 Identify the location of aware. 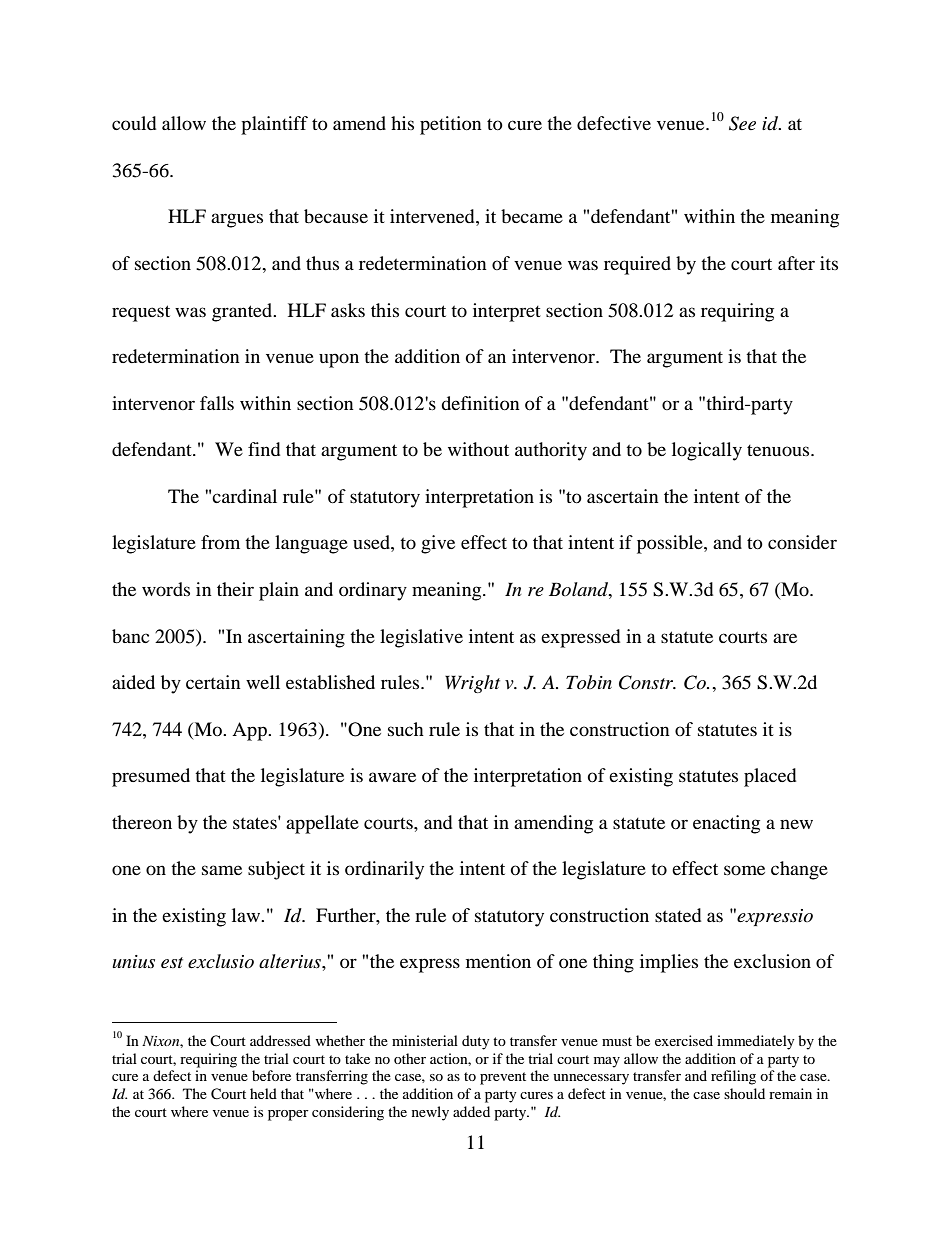
(392, 777).
